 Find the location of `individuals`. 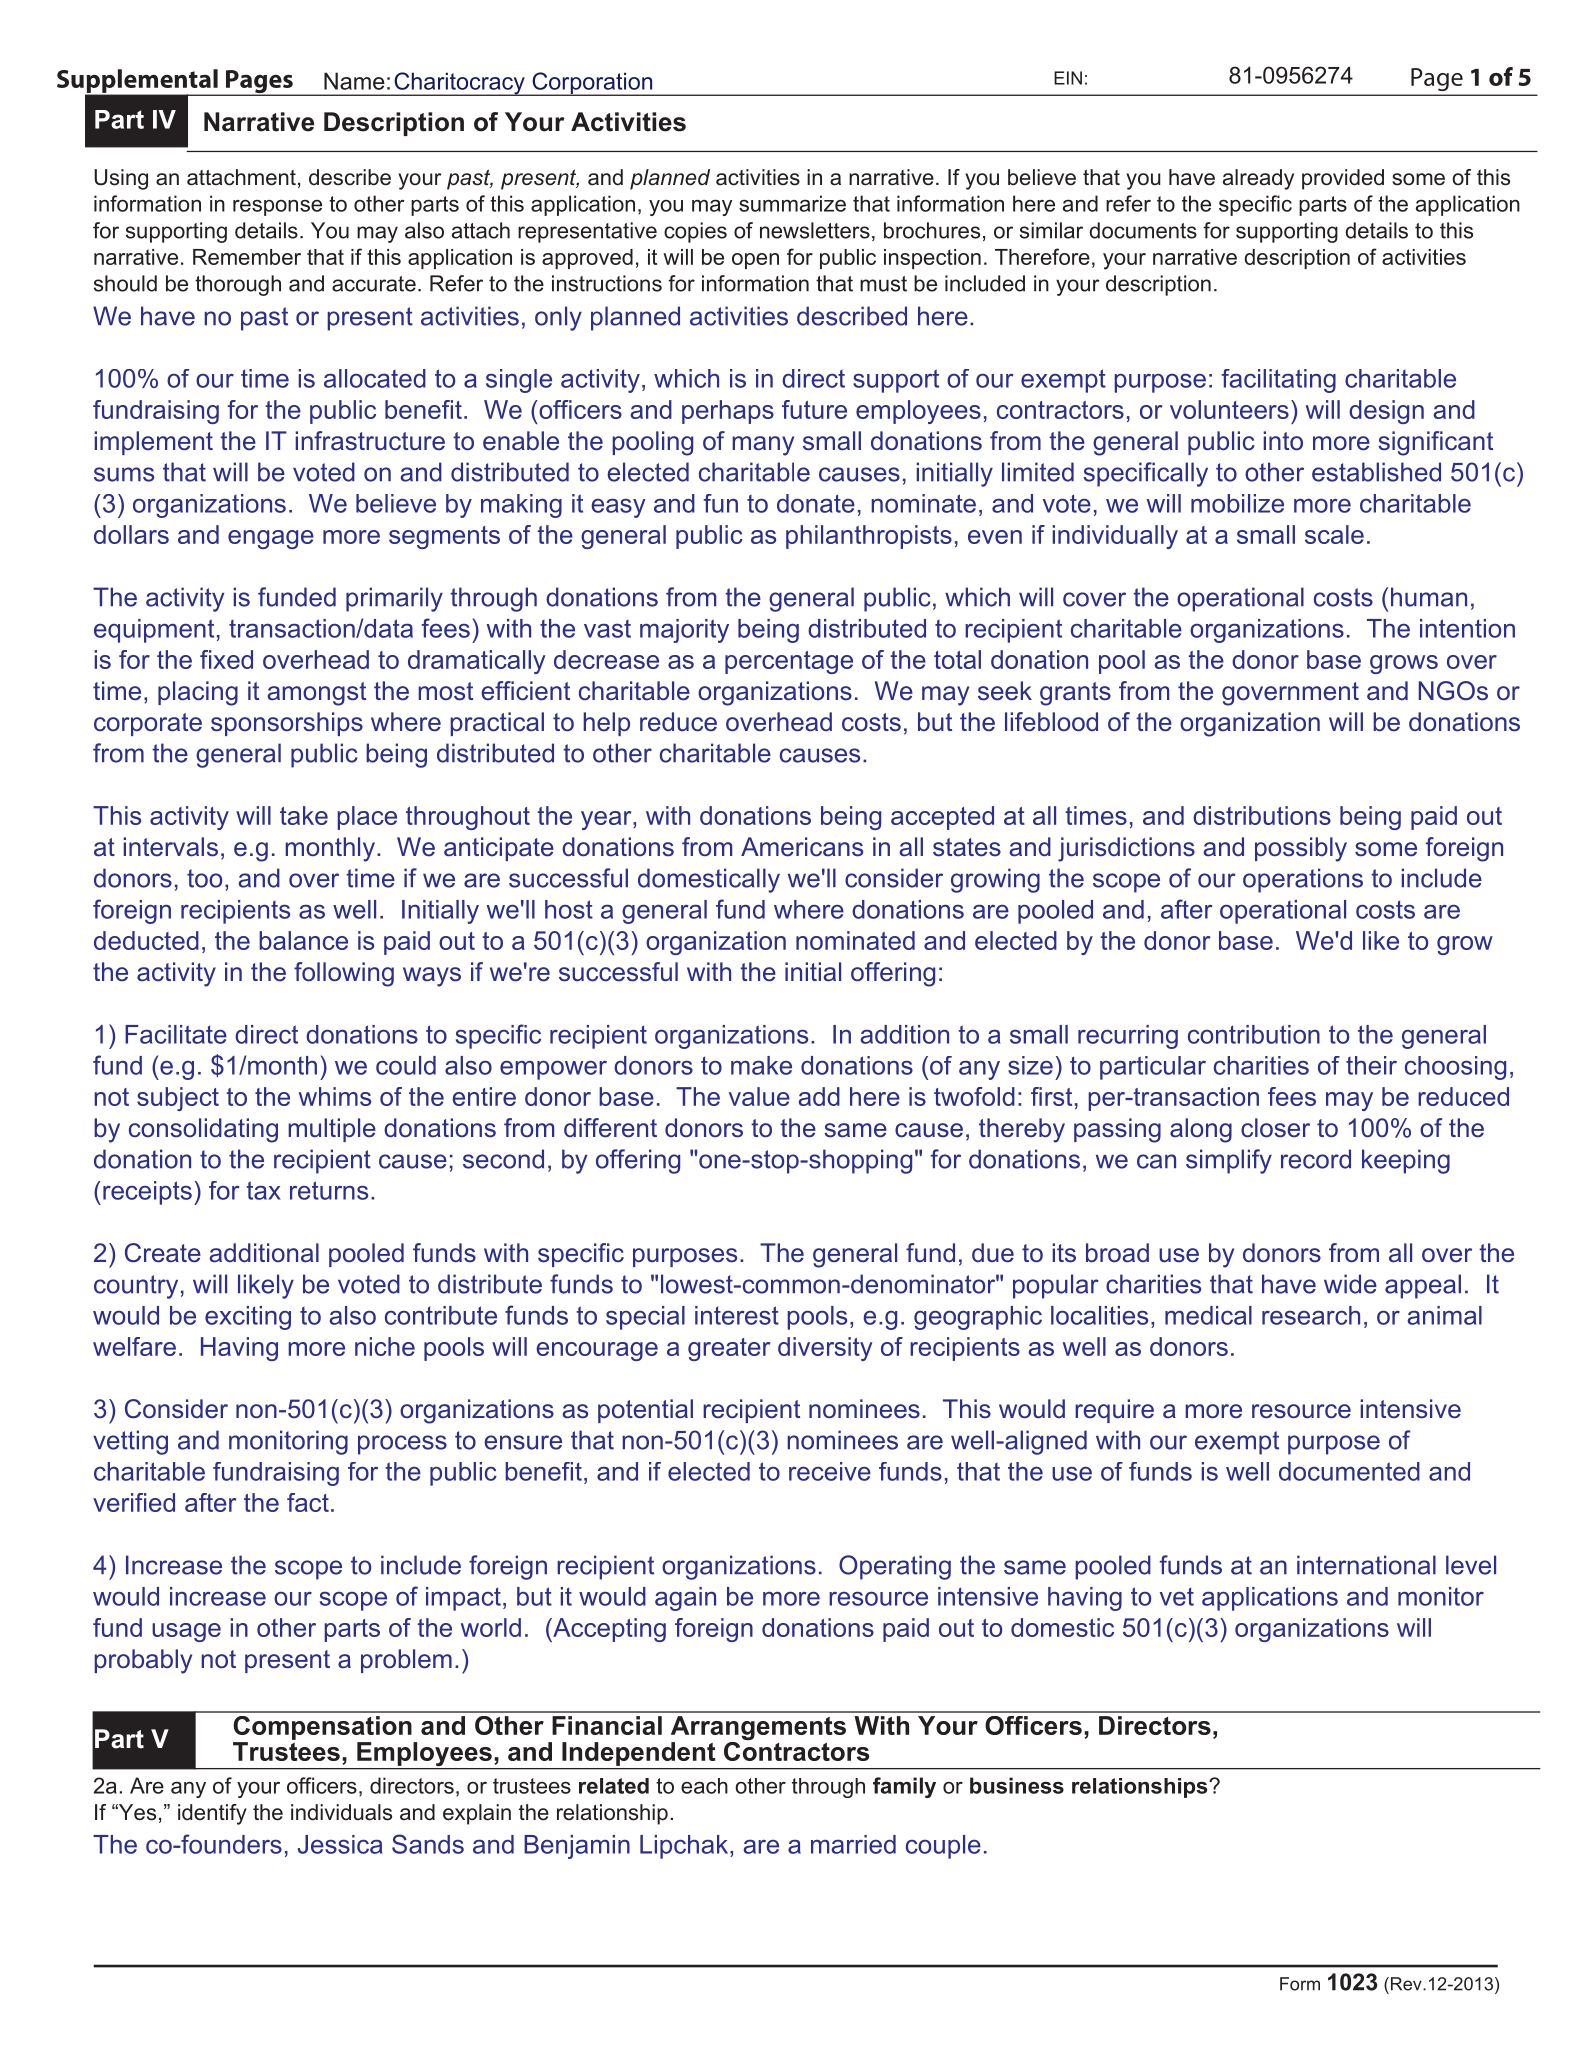

individuals is located at coordinates (341, 1812).
